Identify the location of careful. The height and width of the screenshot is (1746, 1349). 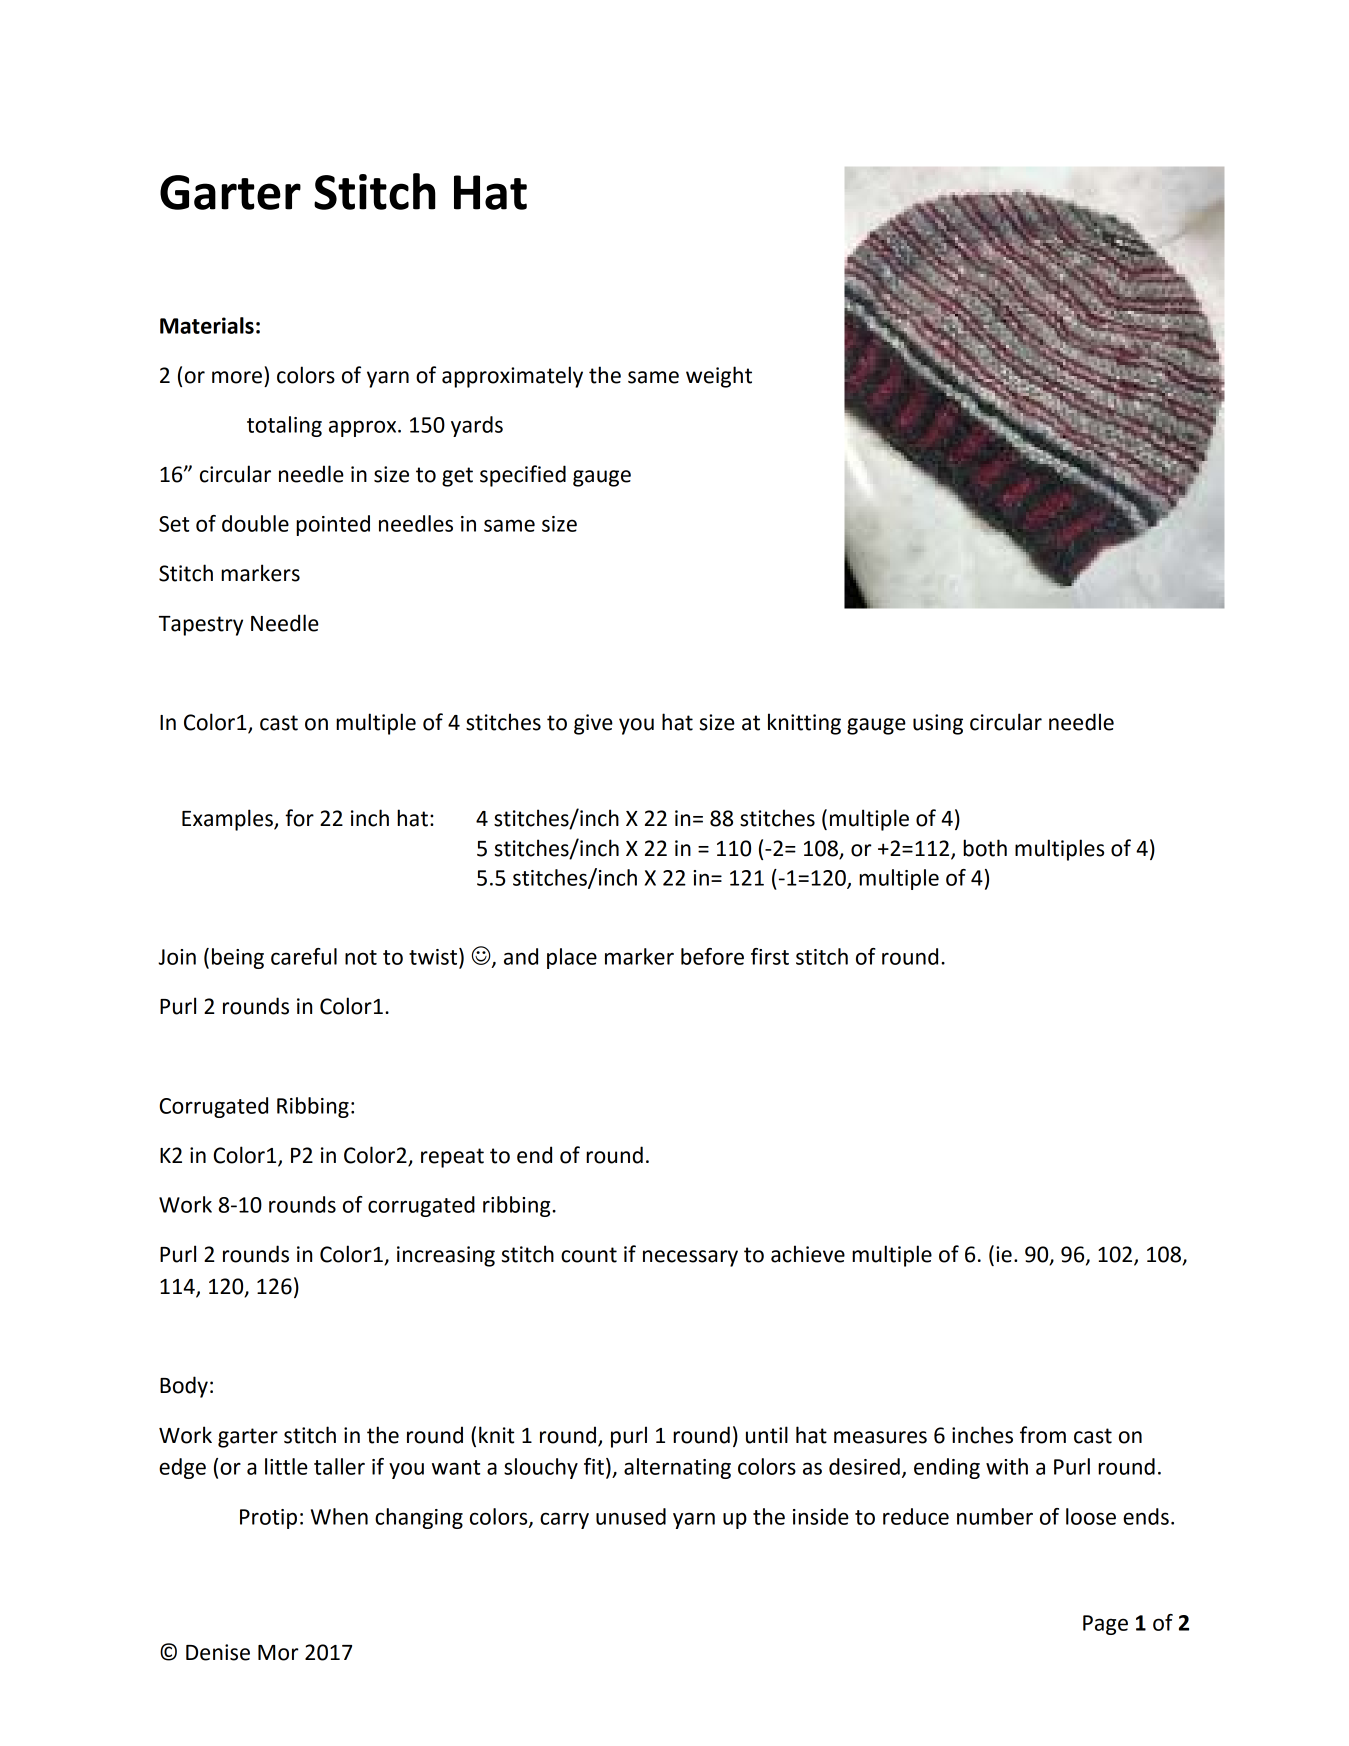
(304, 956).
